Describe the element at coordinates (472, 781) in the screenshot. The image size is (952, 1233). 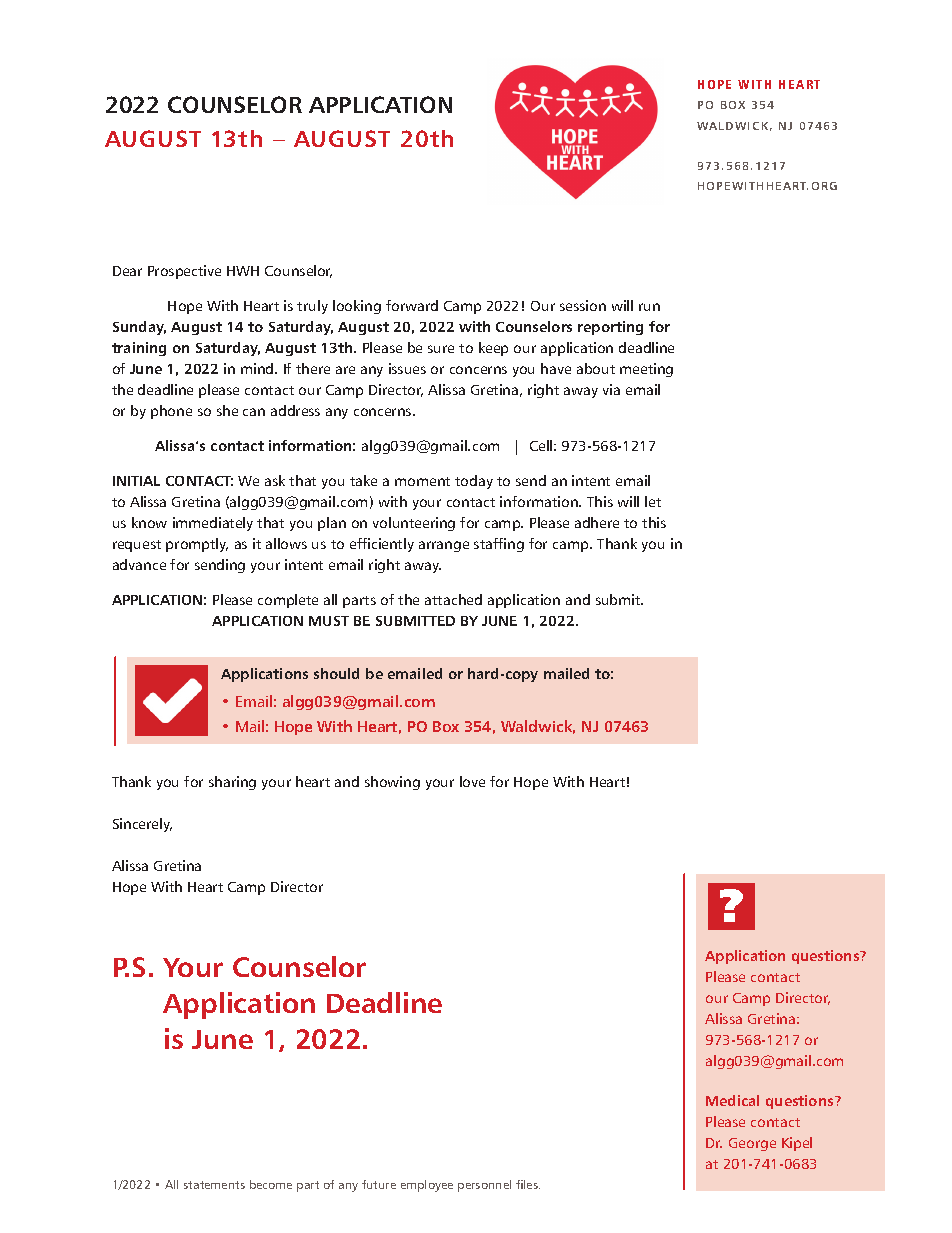
I see `love` at that location.
